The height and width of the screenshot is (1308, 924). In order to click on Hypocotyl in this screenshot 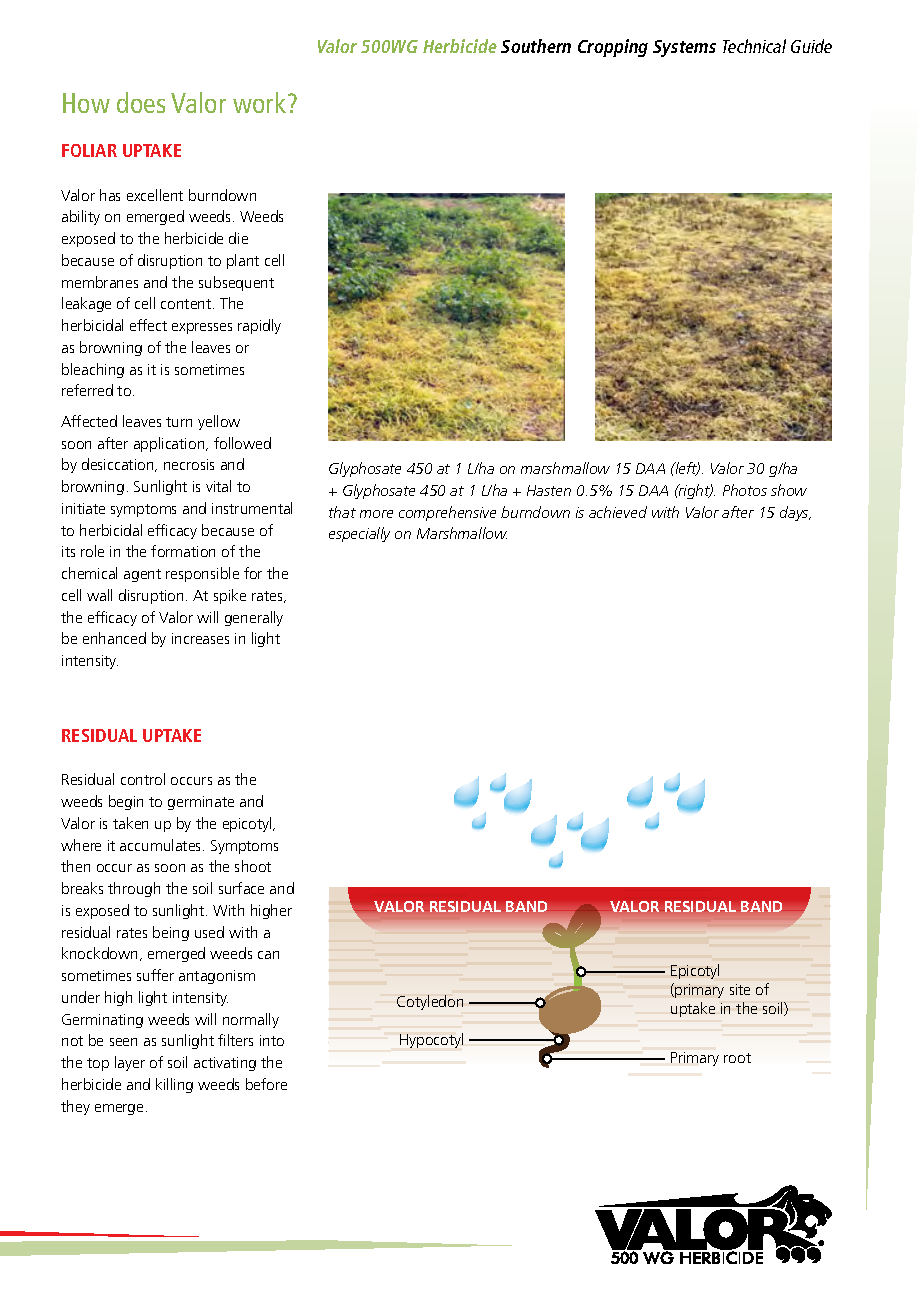, I will do `click(431, 1040)`.
